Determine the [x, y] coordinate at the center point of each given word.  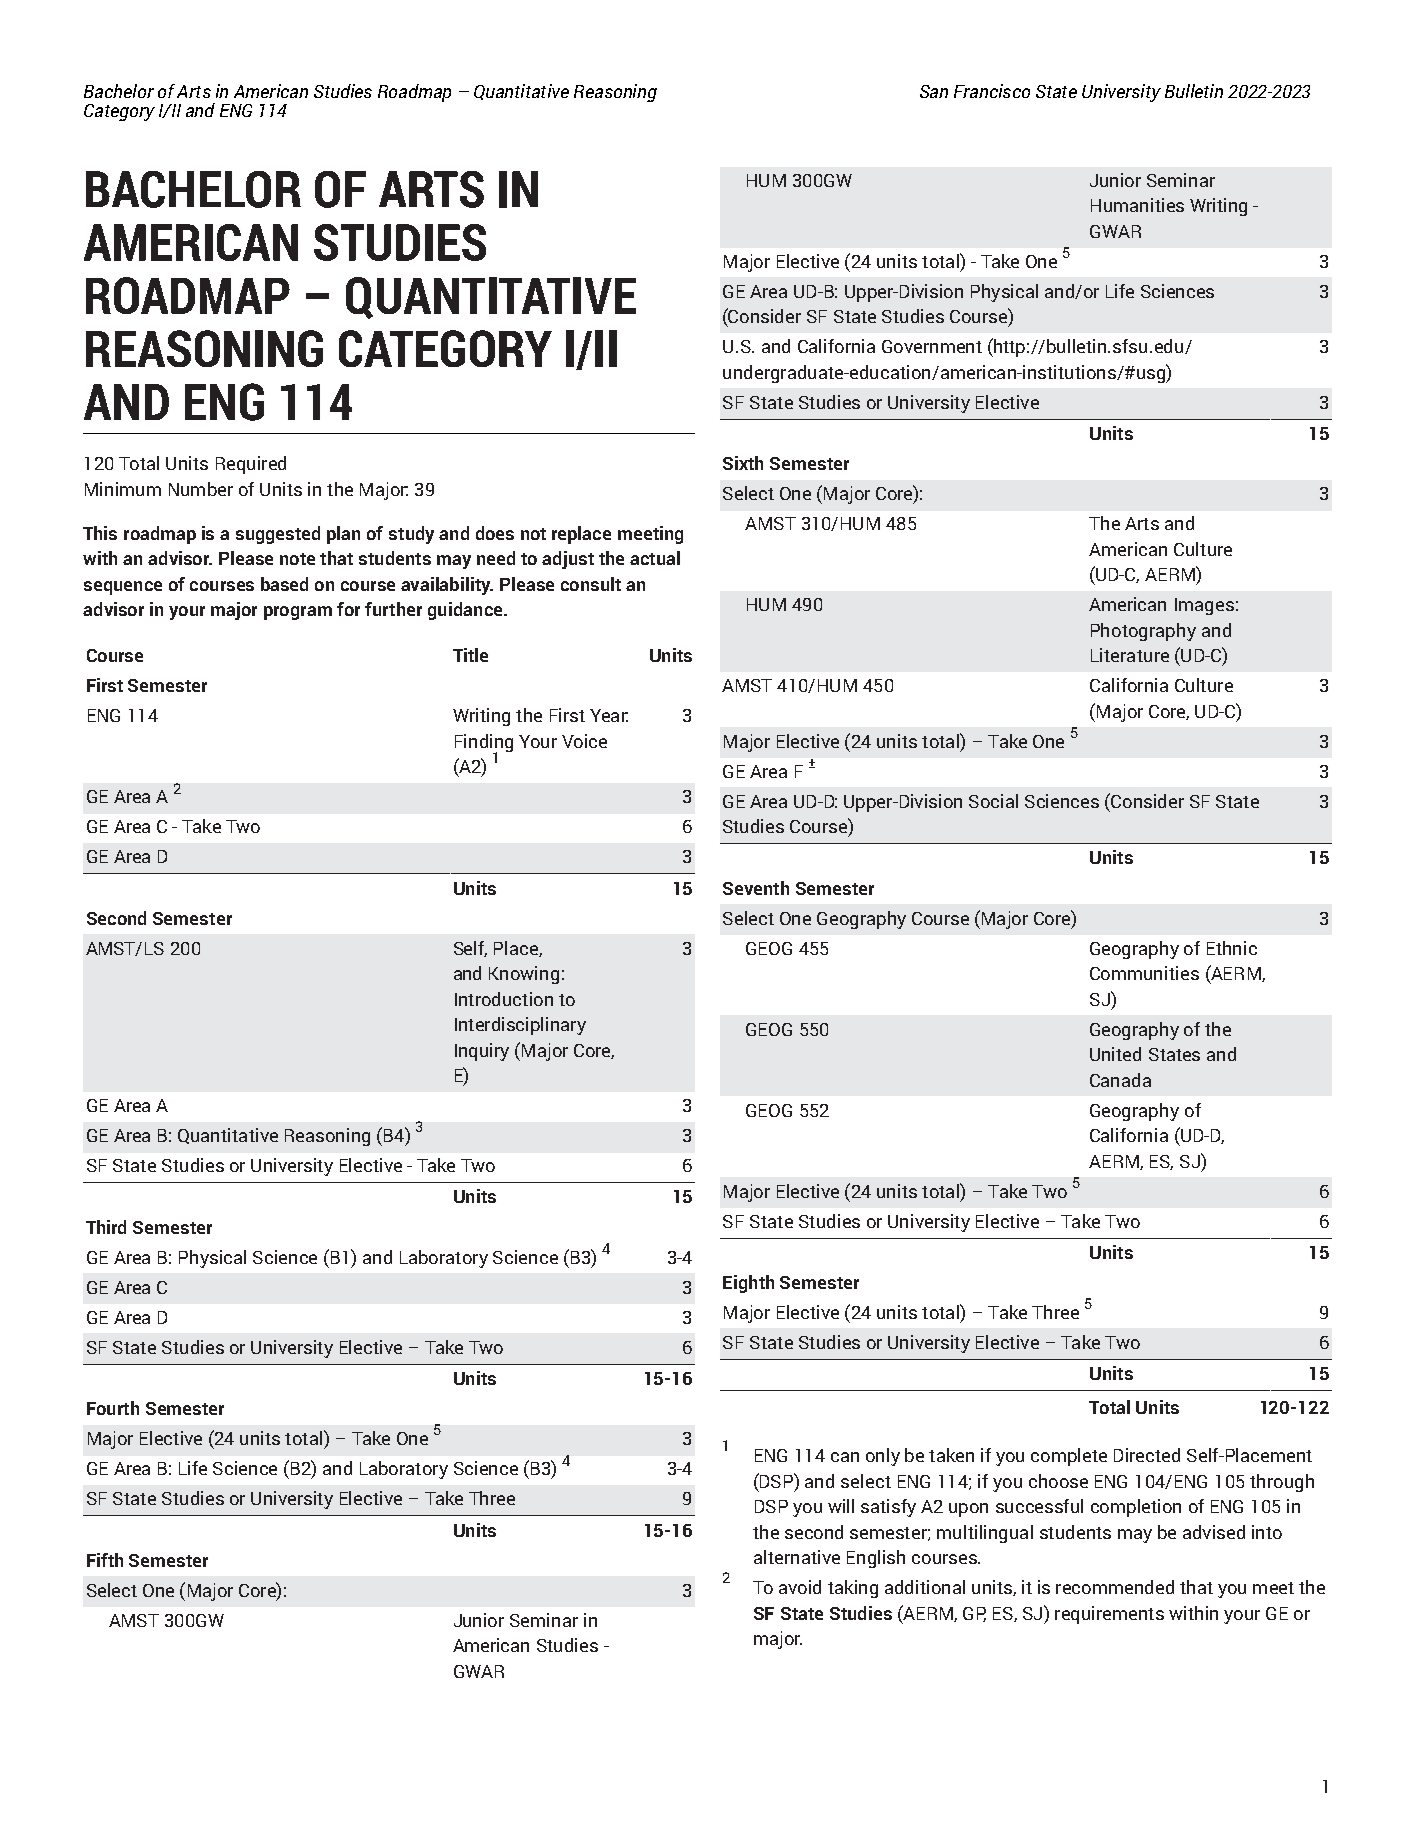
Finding [484, 744]
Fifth [105, 1560]
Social [993, 801]
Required [251, 465]
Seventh [756, 888]
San [934, 91]
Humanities [1137, 205]
